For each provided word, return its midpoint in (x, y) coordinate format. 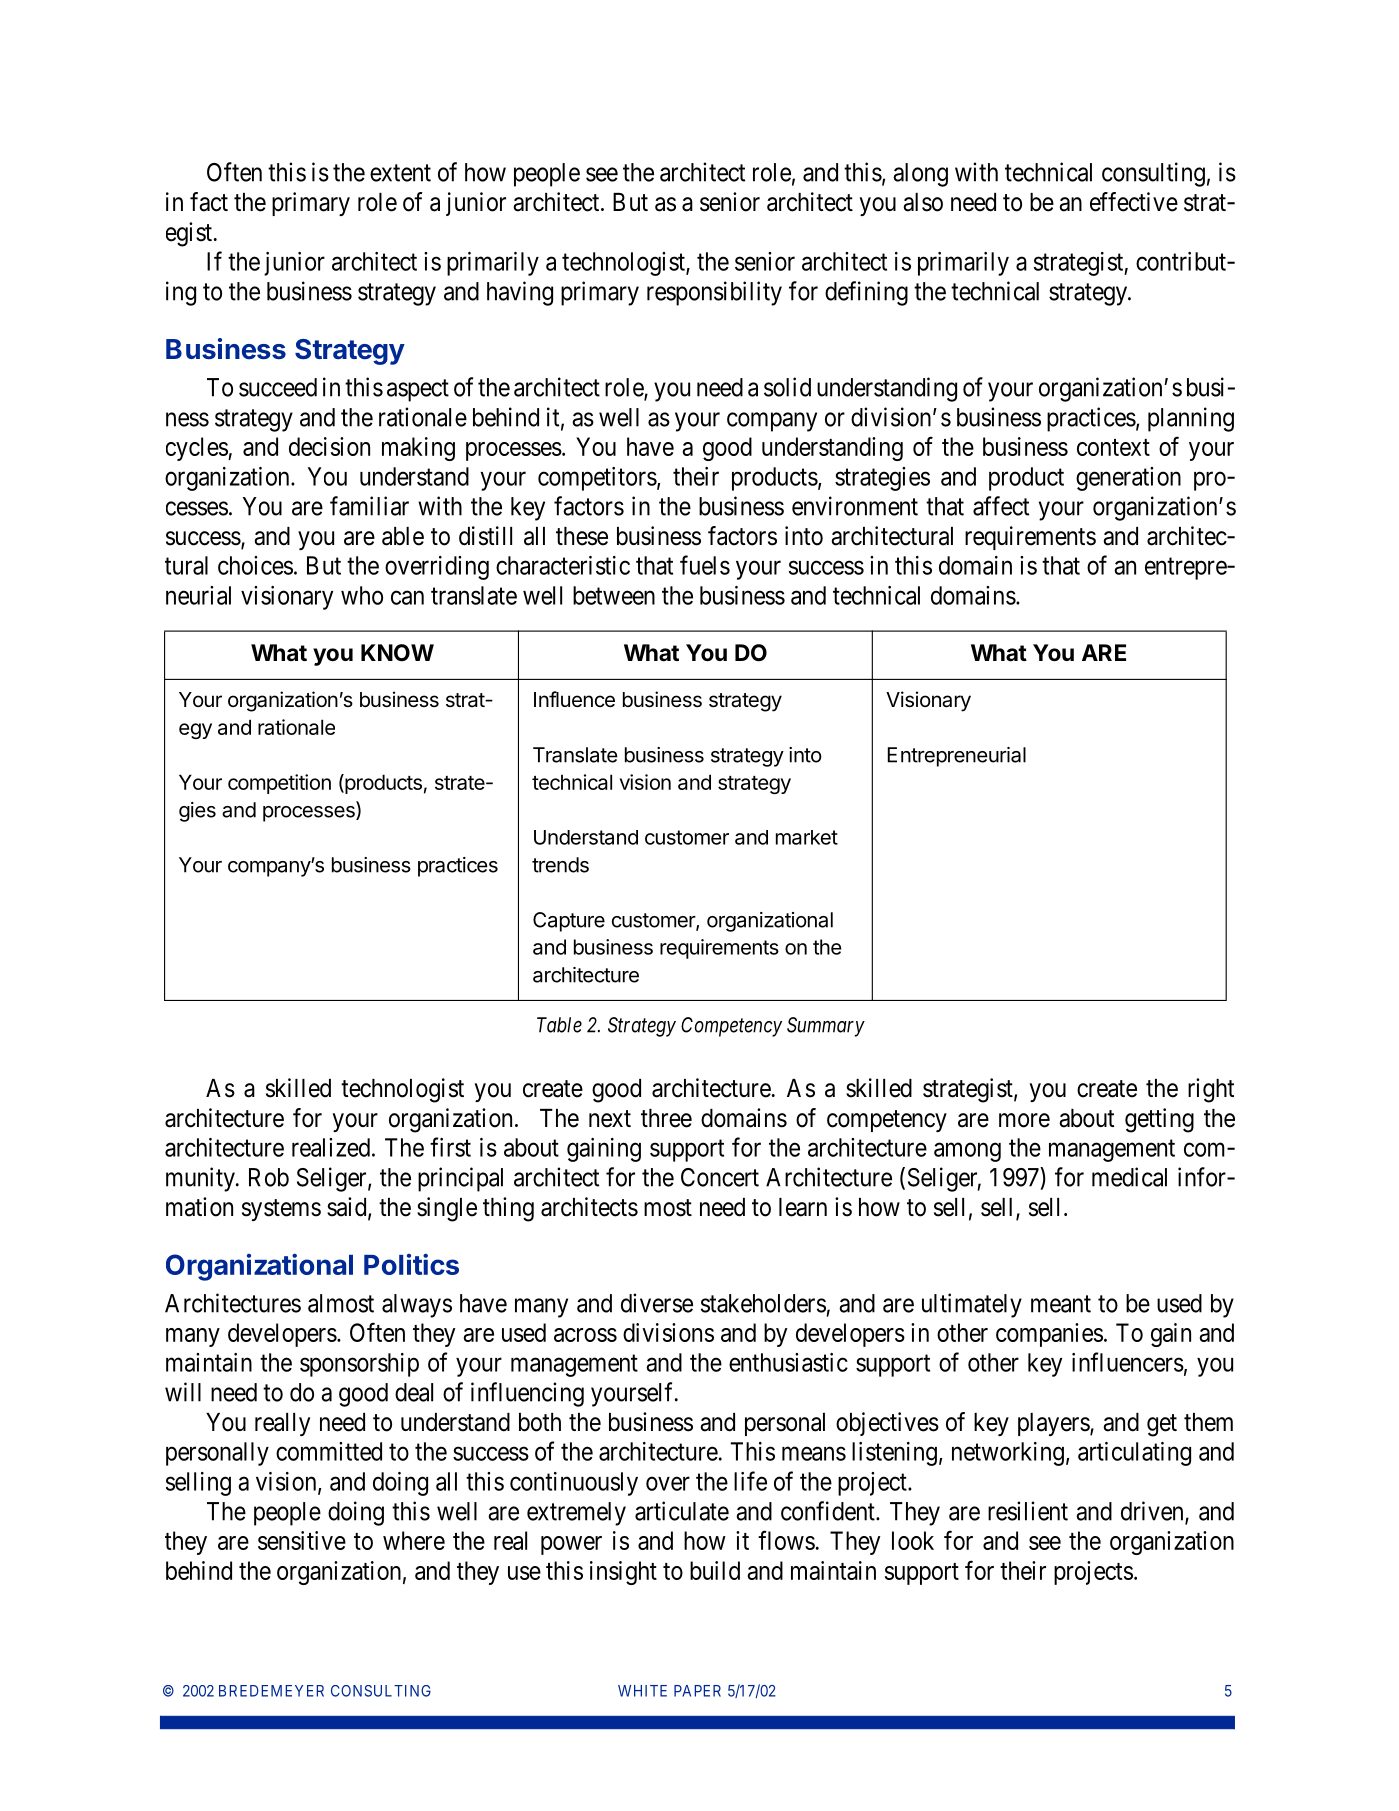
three (666, 1118)
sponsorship (359, 1365)
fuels (705, 565)
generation (1128, 479)
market (807, 837)
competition (279, 784)
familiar (369, 506)
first (450, 1147)
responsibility (714, 293)
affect (1001, 506)
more (1024, 1120)
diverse (657, 1303)
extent (400, 173)
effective (1134, 202)
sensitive (302, 1540)
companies (1049, 1335)
